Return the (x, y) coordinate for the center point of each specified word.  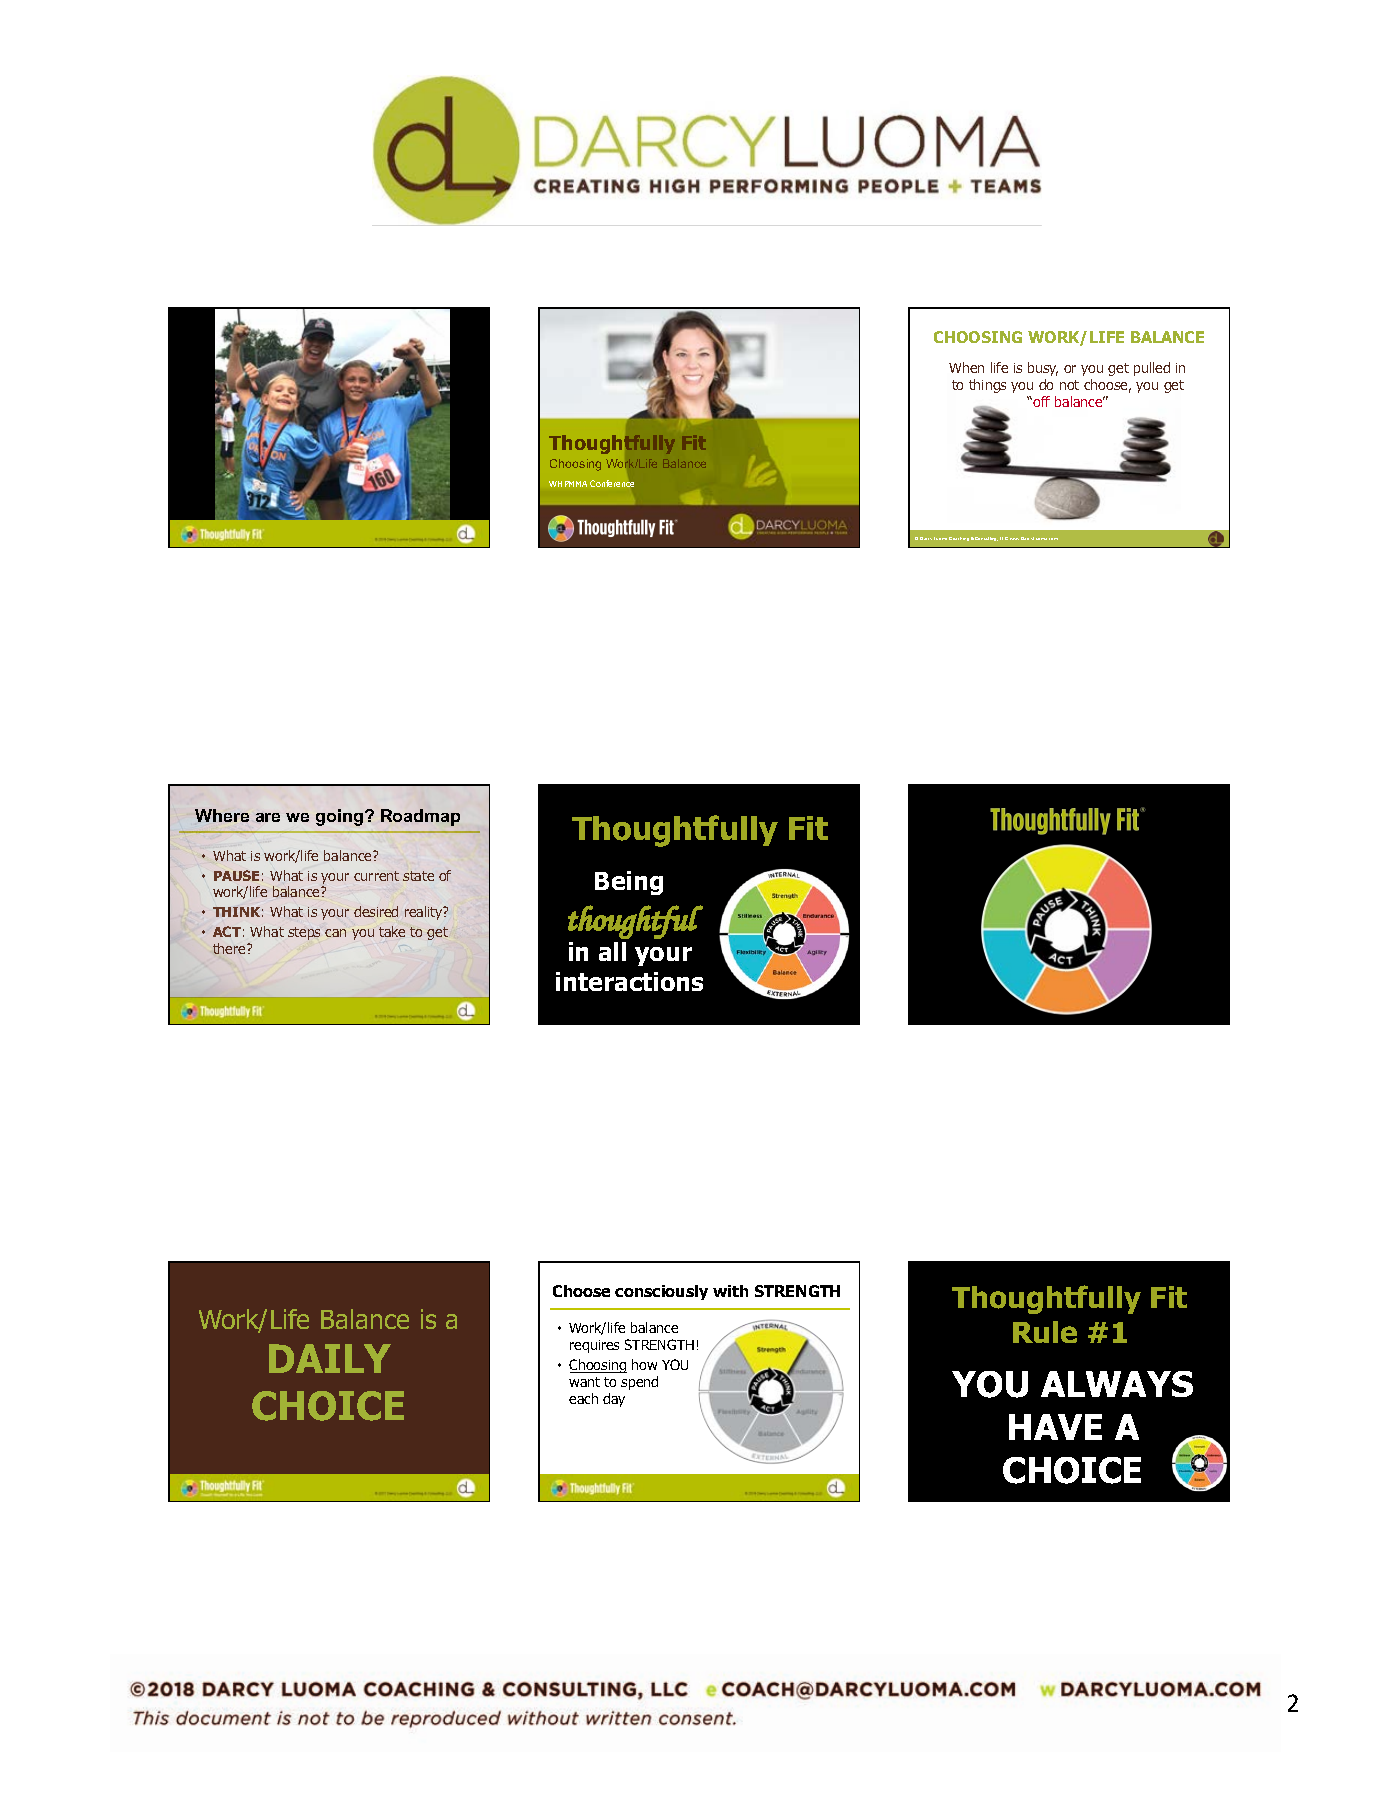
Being (629, 883)
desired (376, 911)
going (341, 817)
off (1040, 401)
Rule (1045, 1332)
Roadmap (420, 817)
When (966, 367)
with (730, 1291)
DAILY (330, 1358)
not (1069, 385)
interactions (629, 981)
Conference (612, 483)
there (230, 948)
